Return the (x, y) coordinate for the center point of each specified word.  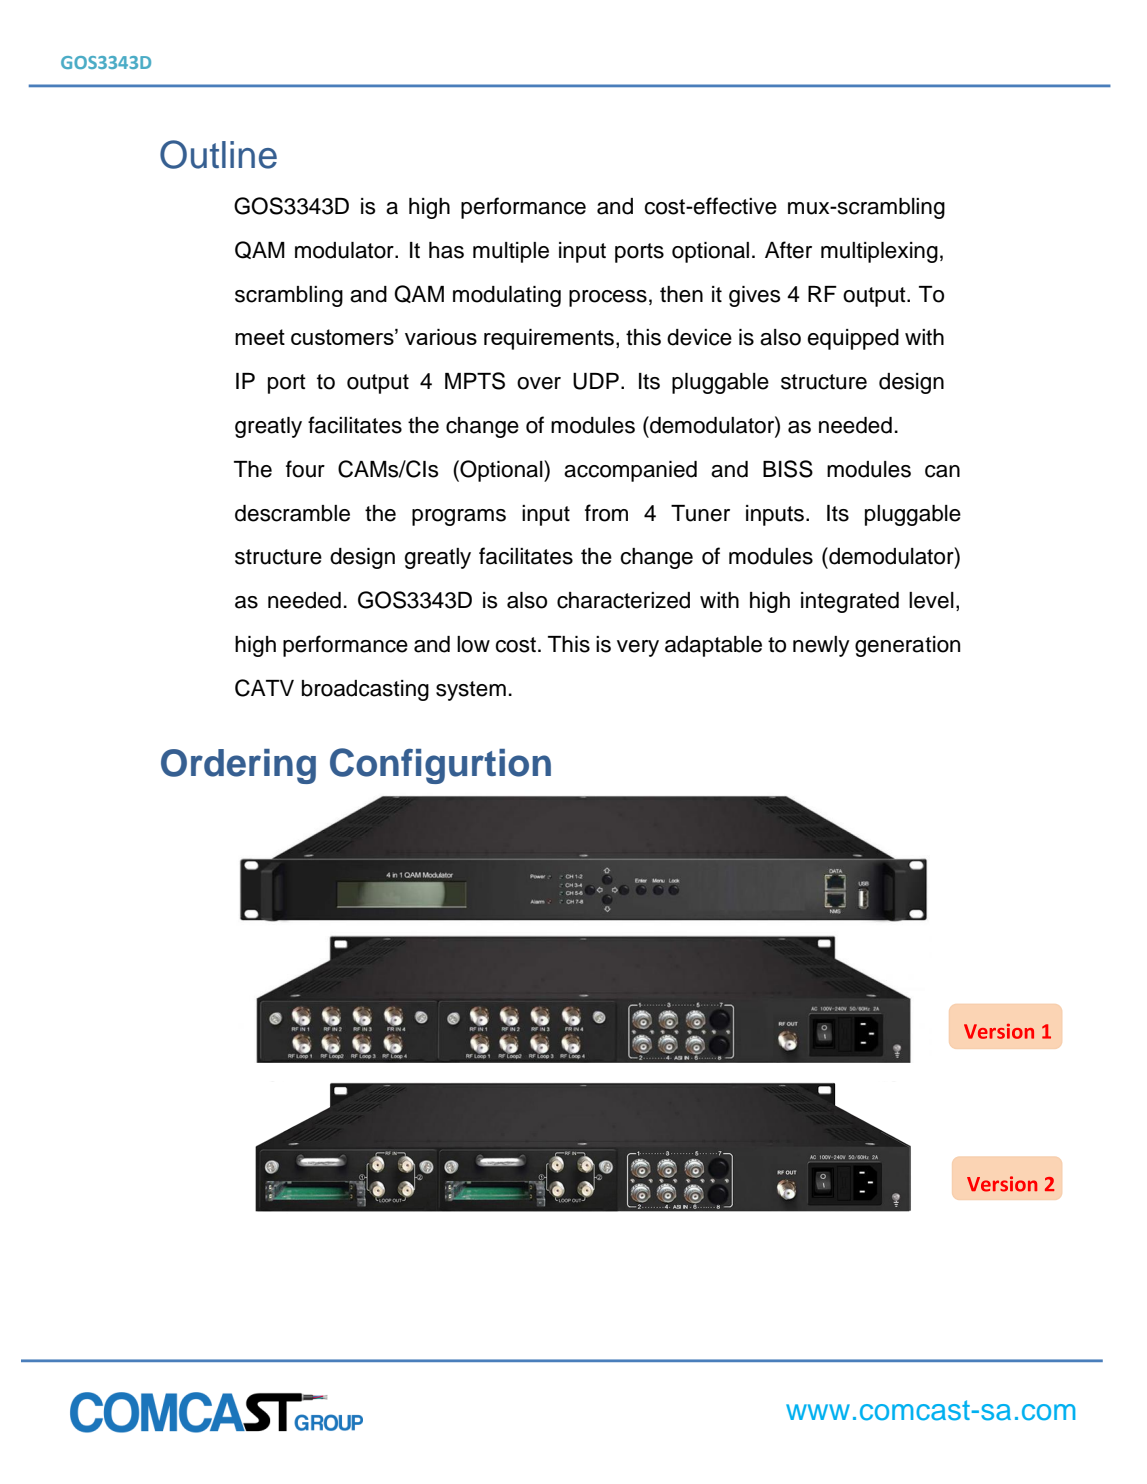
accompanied (630, 471)
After (788, 250)
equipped (853, 339)
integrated (850, 602)
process (608, 298)
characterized (623, 600)
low (473, 644)
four (305, 469)
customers (343, 337)
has (446, 250)
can (942, 471)
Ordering (238, 766)
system (471, 691)
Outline (218, 154)
